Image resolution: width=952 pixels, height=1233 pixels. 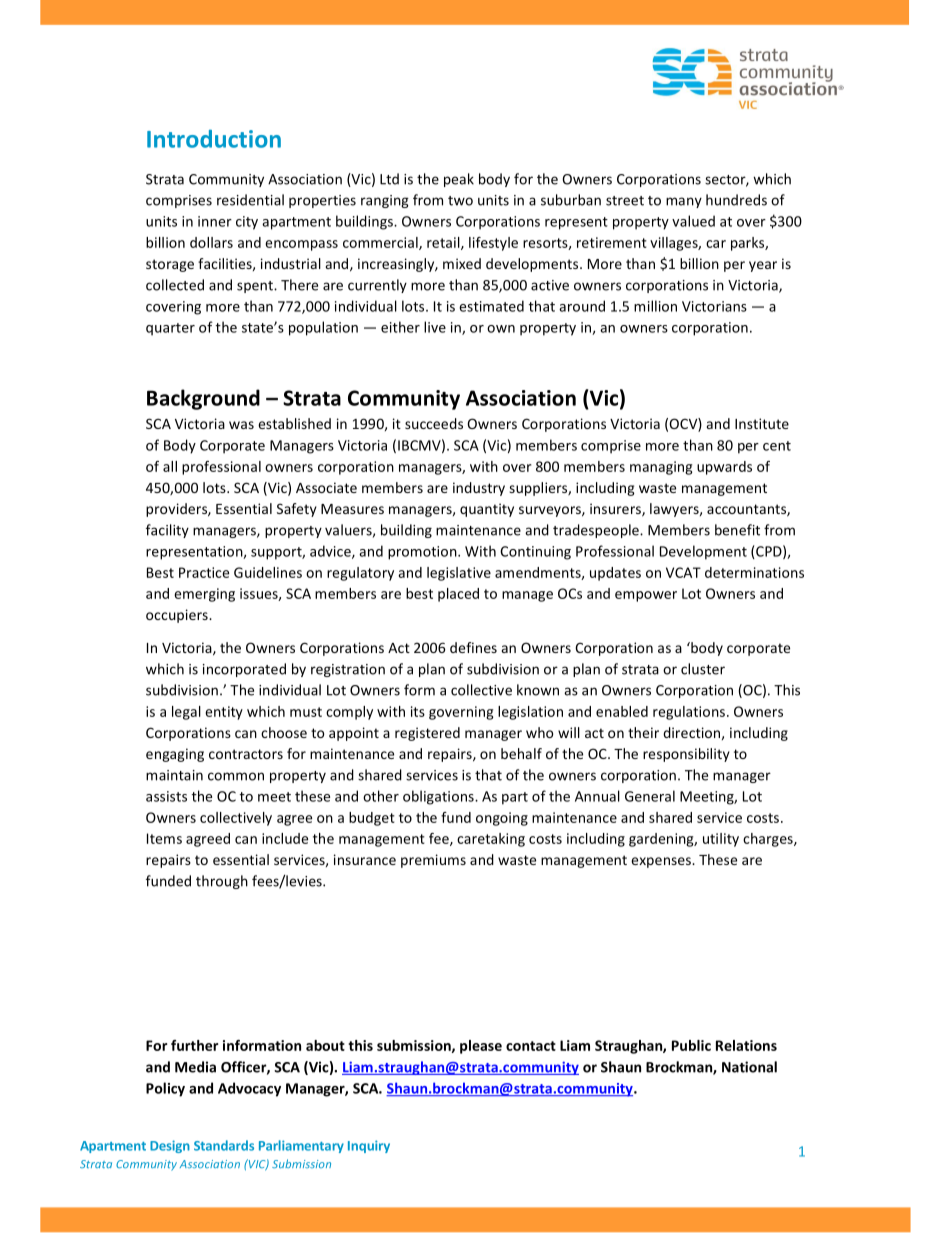 What do you see at coordinates (204, 595) in the image?
I see `emerging` at bounding box center [204, 595].
